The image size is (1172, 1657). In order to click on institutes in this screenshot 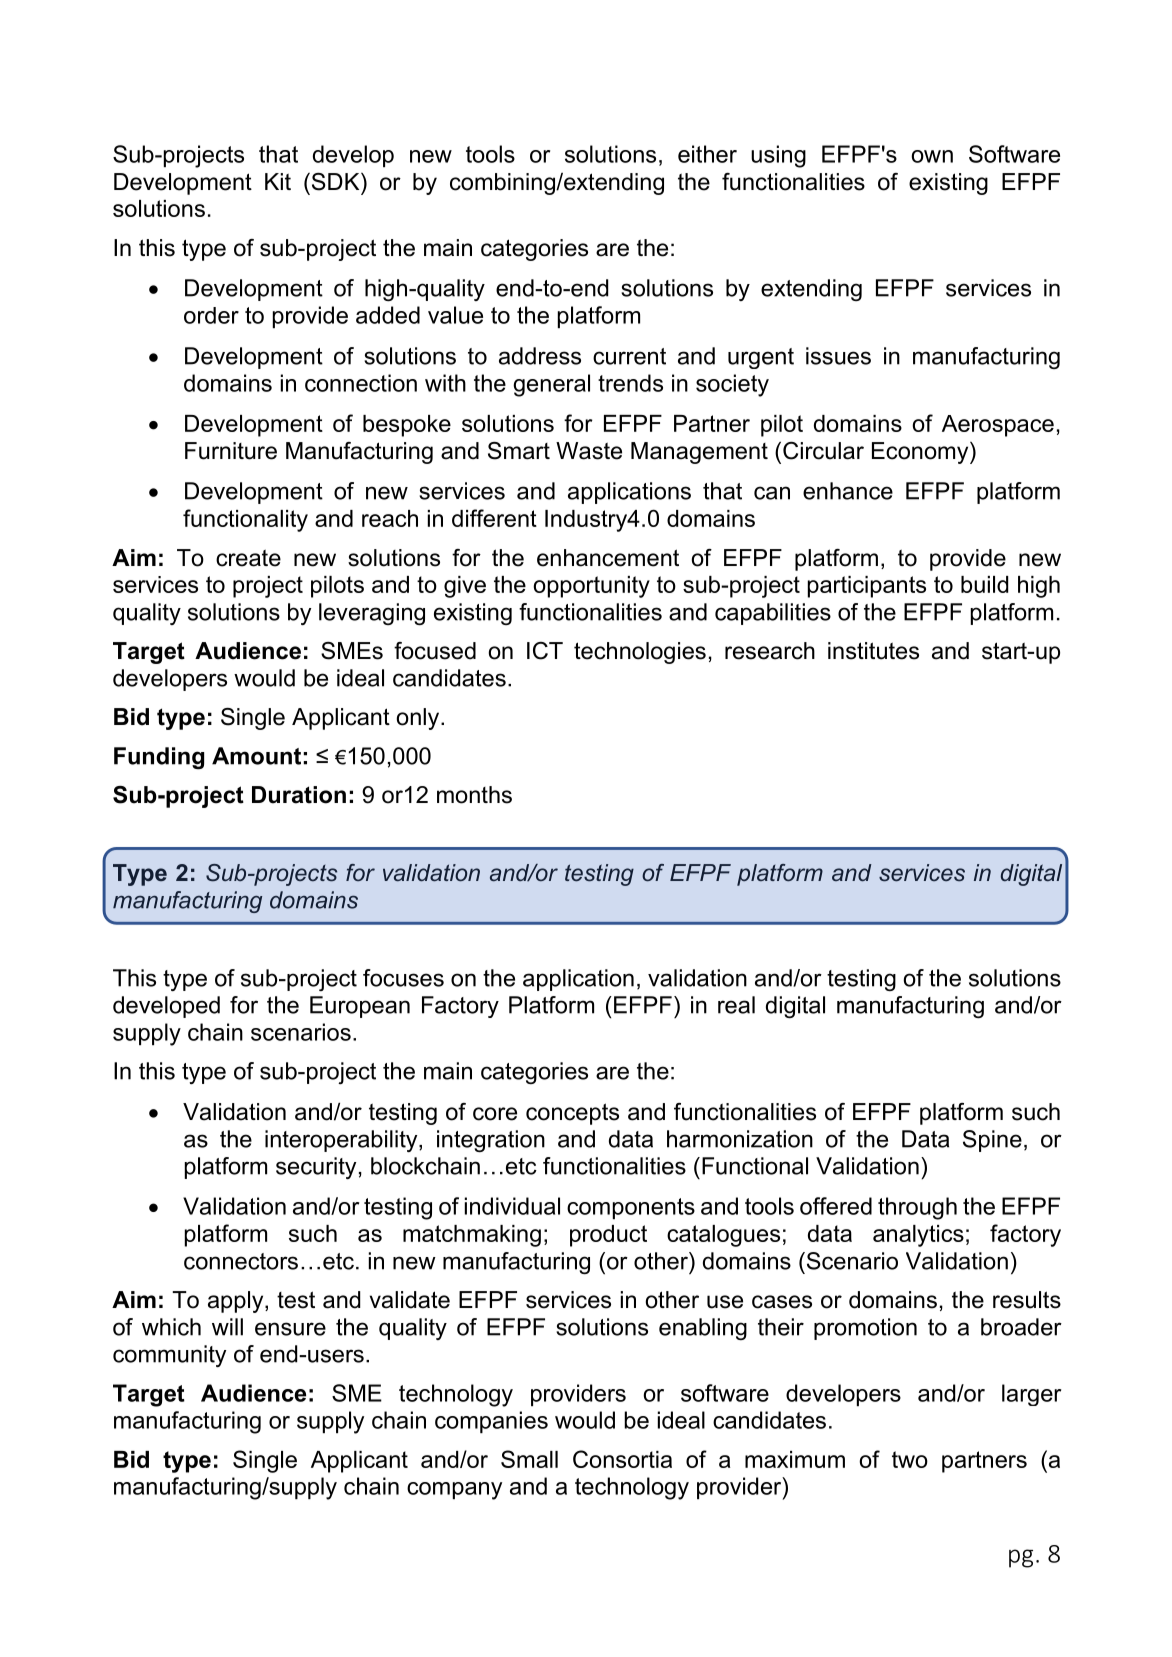, I will do `click(873, 651)`.
